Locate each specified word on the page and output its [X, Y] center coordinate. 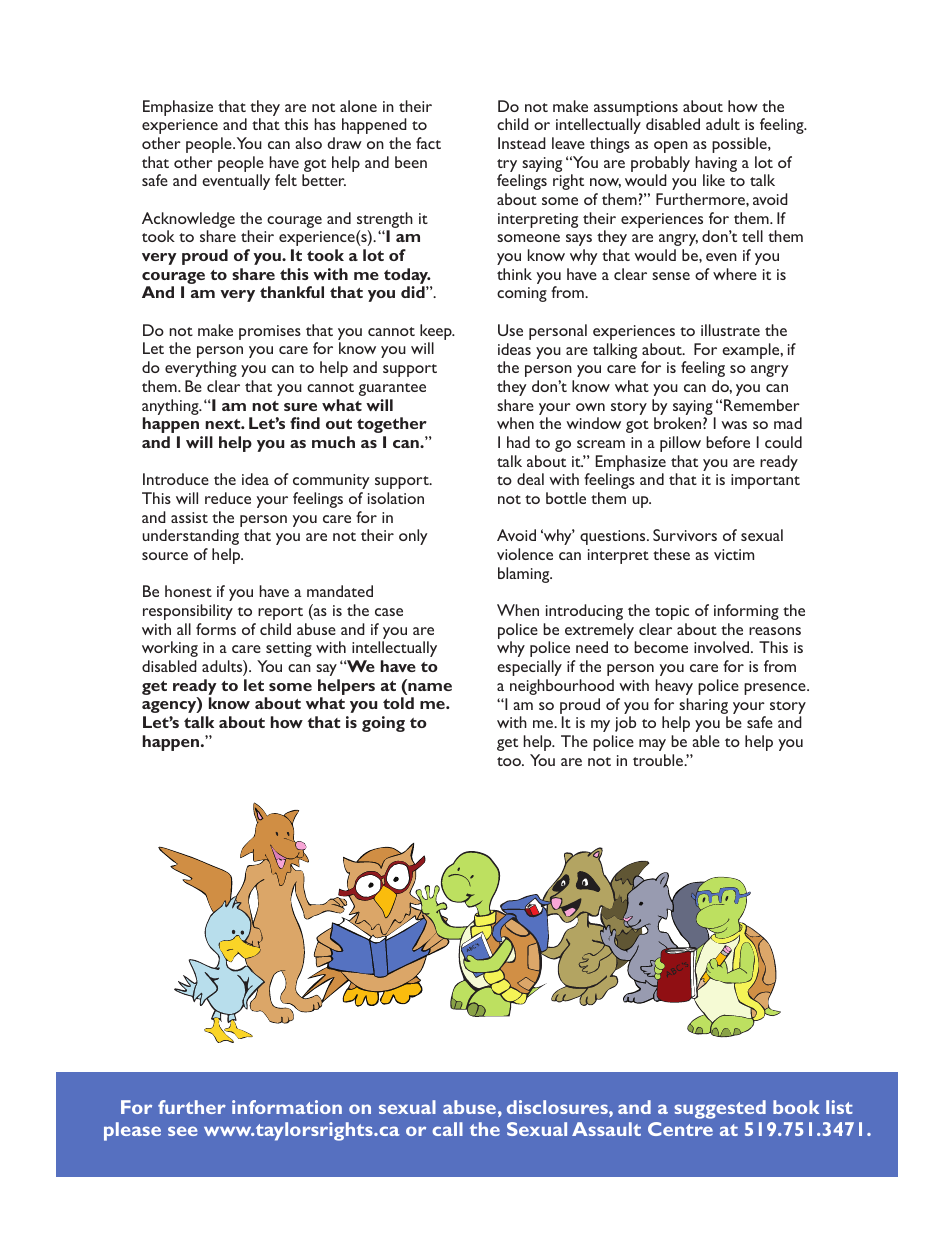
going [383, 724]
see [182, 1131]
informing [746, 612]
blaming [525, 575]
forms [216, 629]
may [652, 745]
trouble [659, 760]
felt [286, 180]
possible [740, 145]
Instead [522, 143]
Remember [762, 405]
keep [437, 333]
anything [171, 407]
